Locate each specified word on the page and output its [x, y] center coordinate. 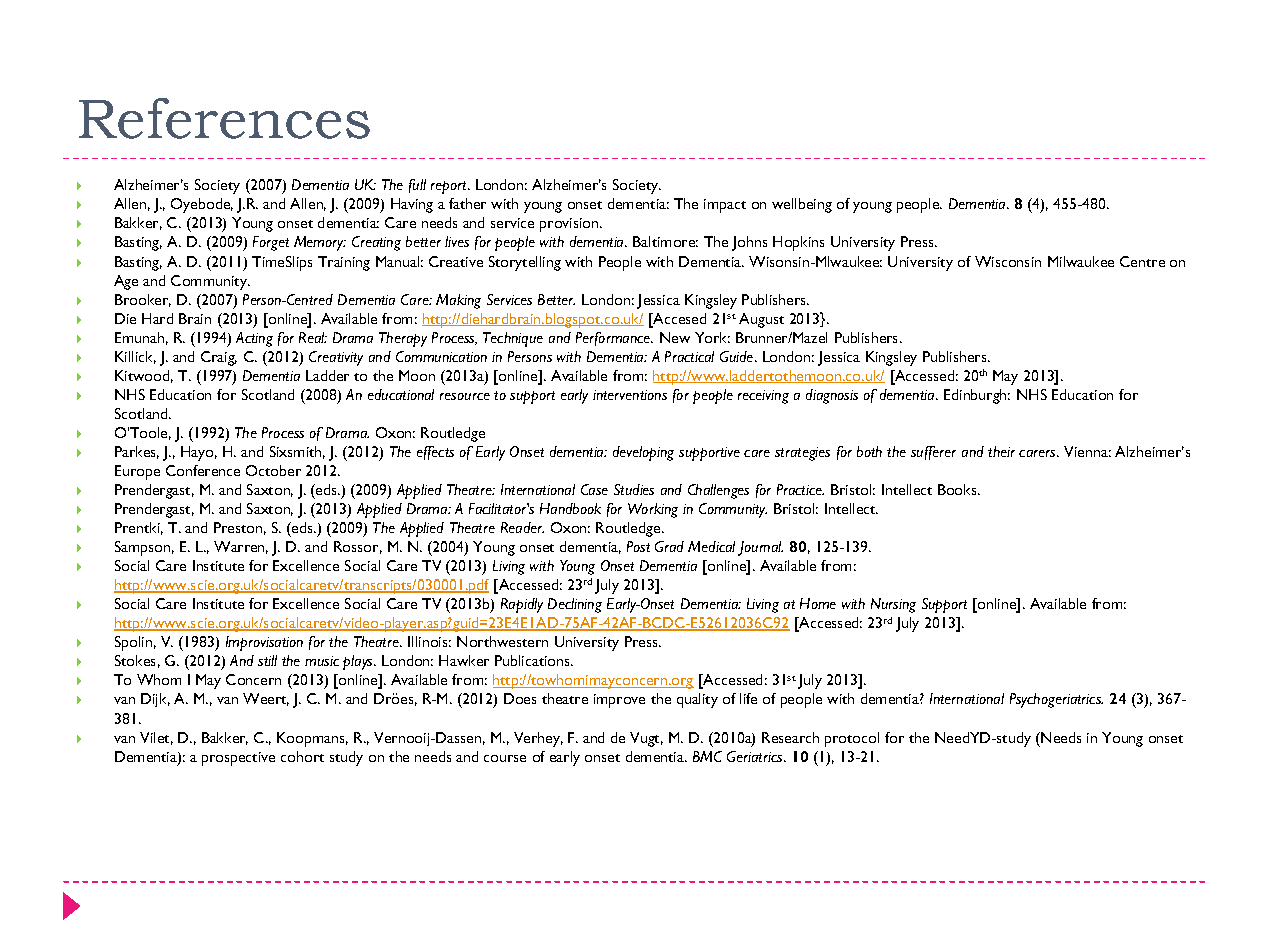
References [224, 118]
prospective [238, 759]
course [505, 758]
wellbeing [802, 205]
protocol [852, 739]
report [450, 187]
